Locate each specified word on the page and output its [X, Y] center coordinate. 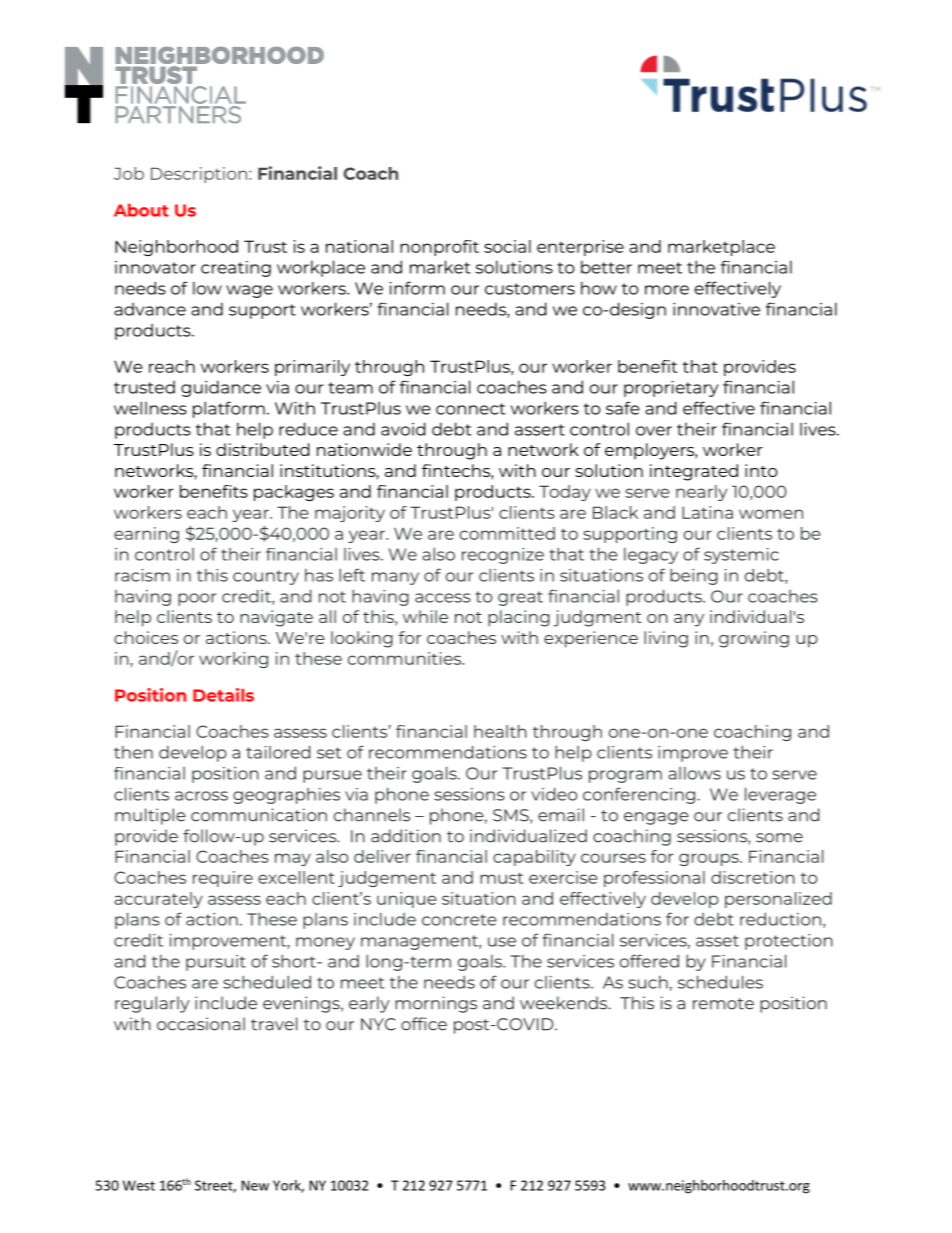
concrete [459, 920]
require [223, 879]
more [667, 290]
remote [723, 1004]
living [666, 639]
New [255, 1185]
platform [229, 409]
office [424, 1024]
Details [223, 695]
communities [406, 658]
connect [471, 409]
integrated [694, 472]
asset [717, 941]
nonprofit [439, 248]
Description [199, 175]
